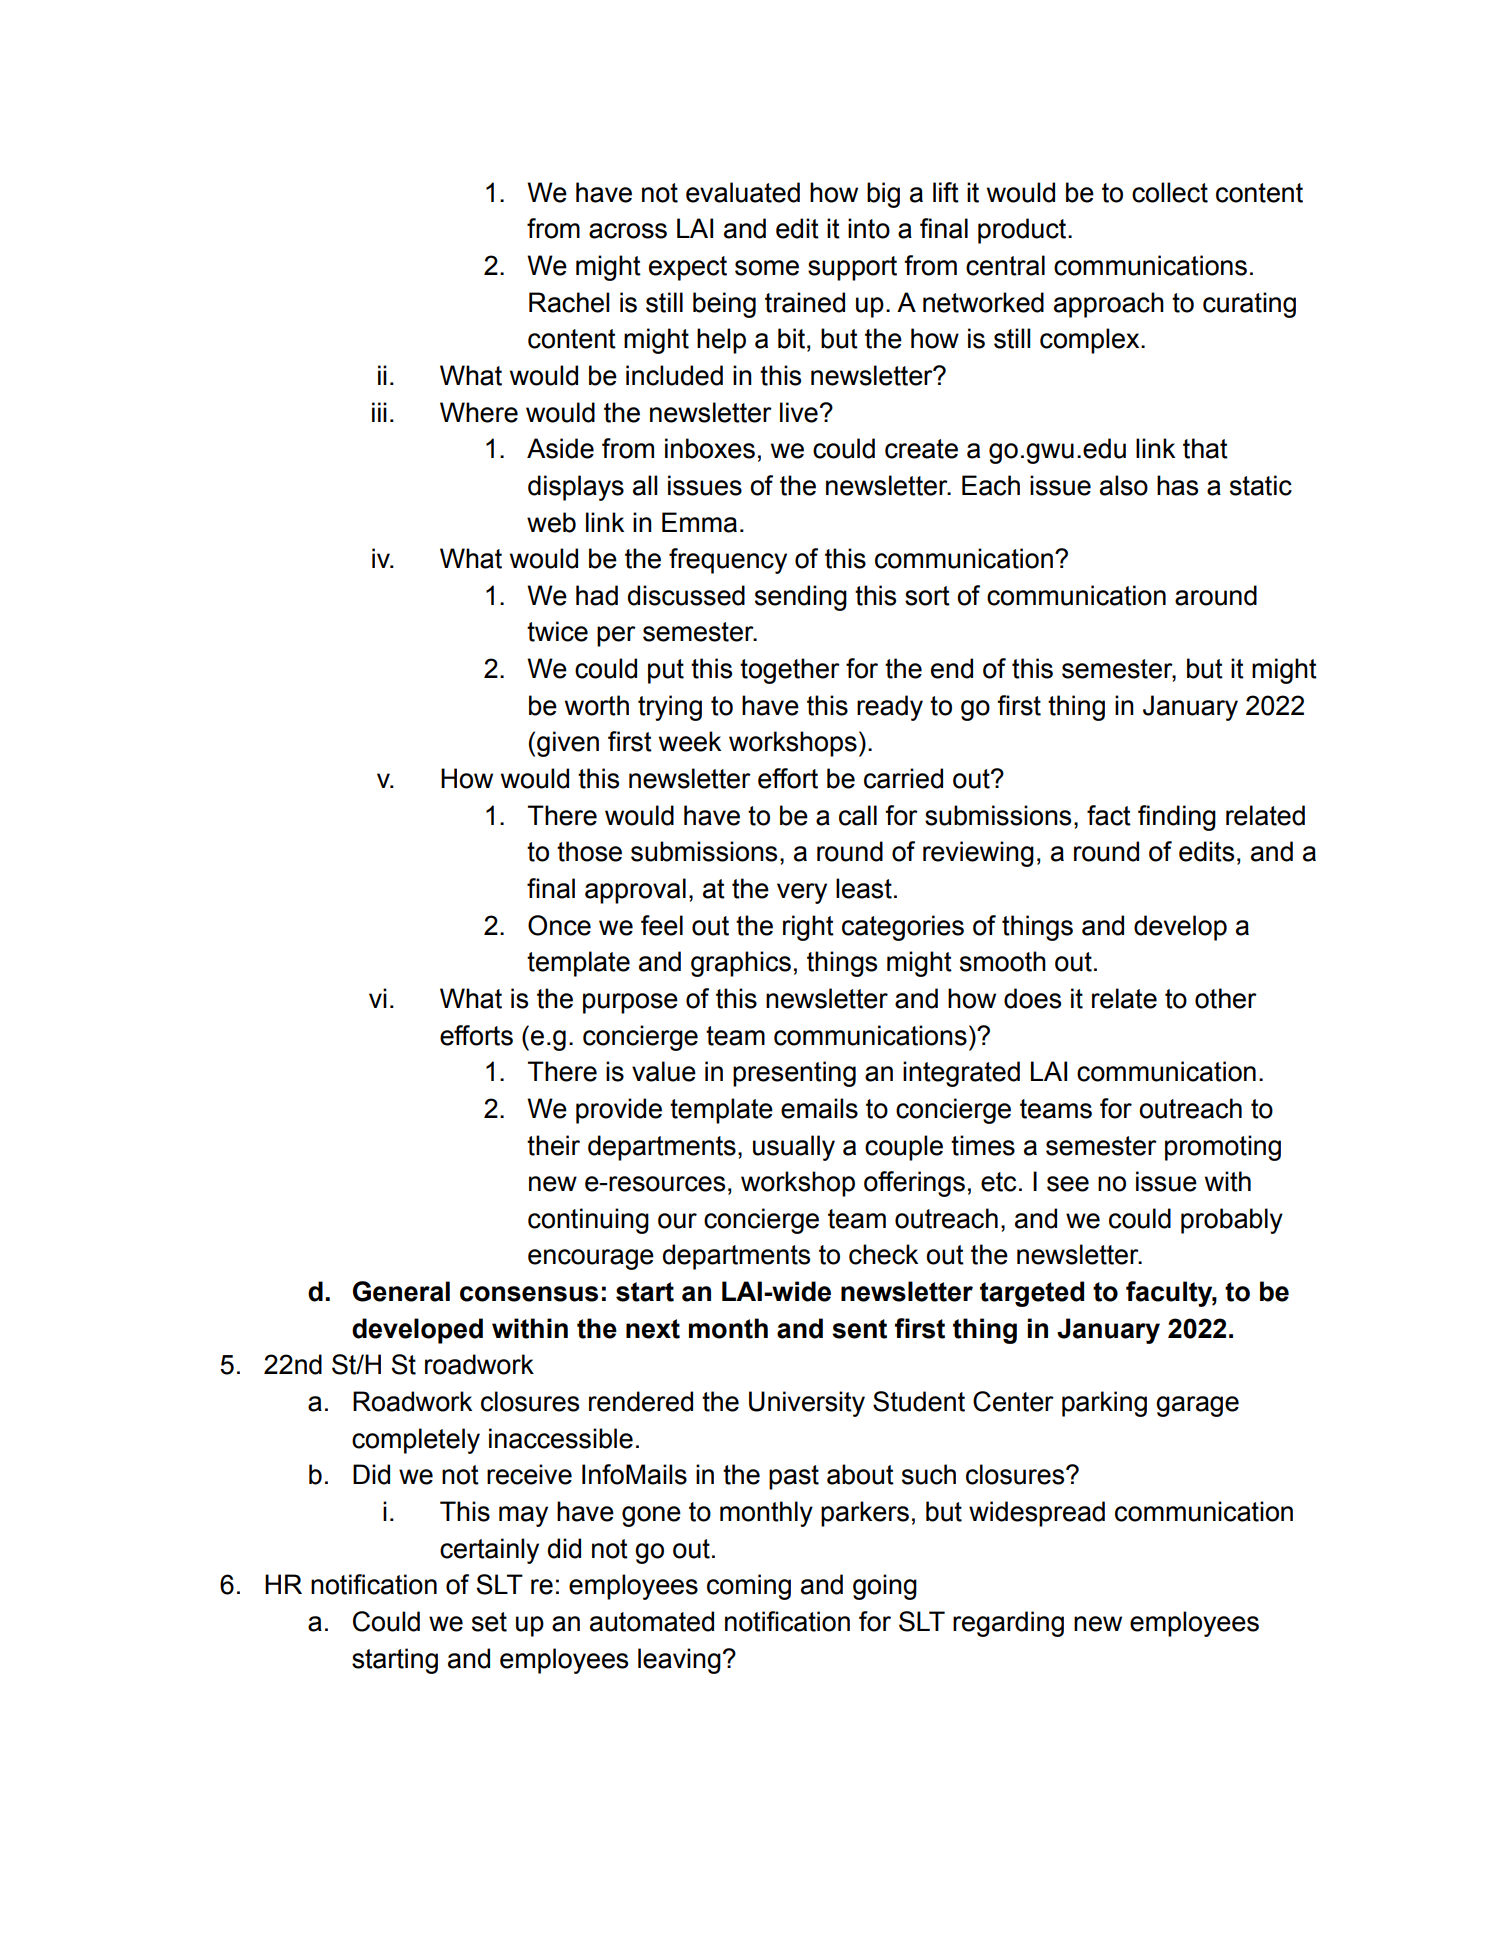  What do you see at coordinates (1177, 818) in the image?
I see `finding` at bounding box center [1177, 818].
